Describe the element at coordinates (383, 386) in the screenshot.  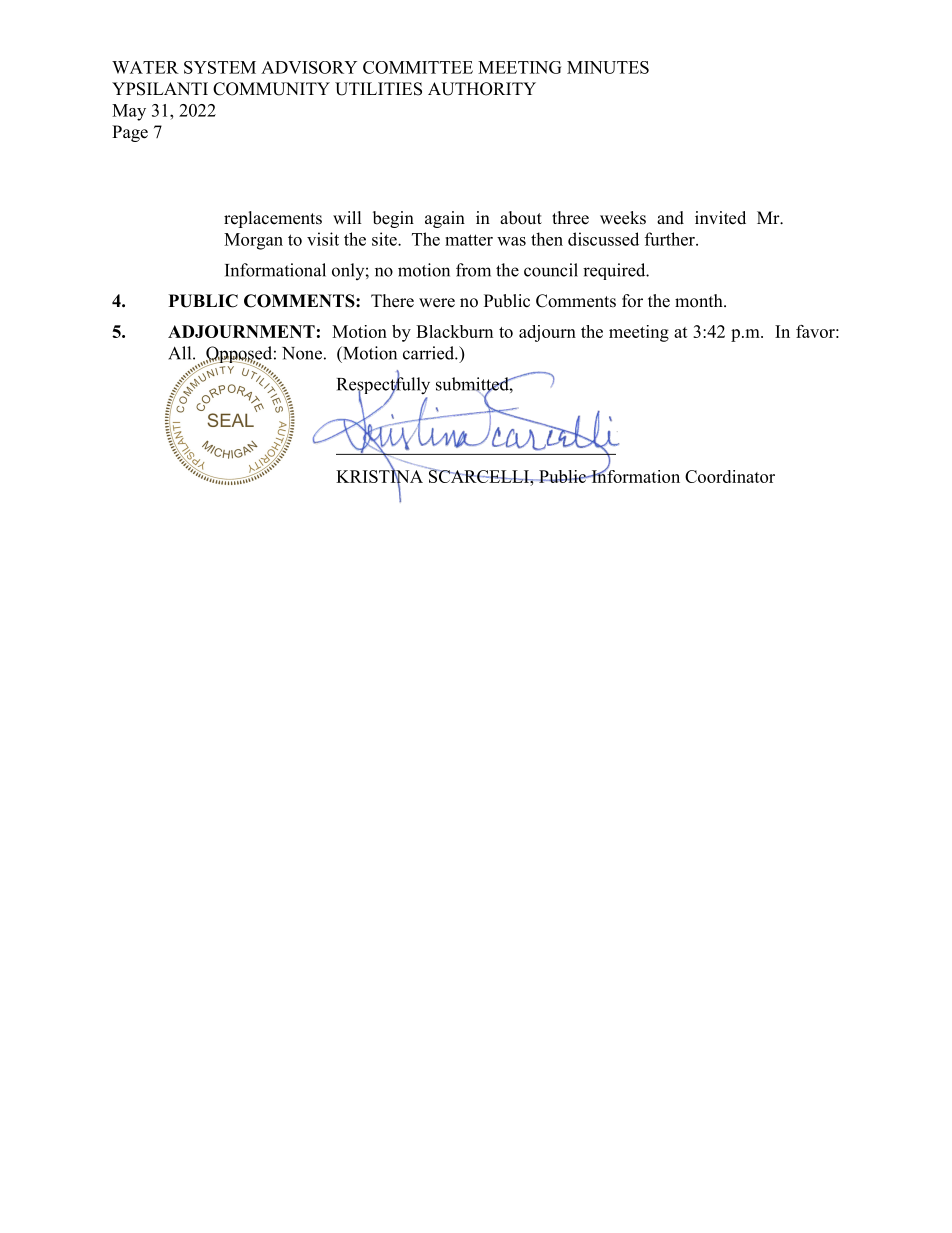
I see `Respectfully` at that location.
